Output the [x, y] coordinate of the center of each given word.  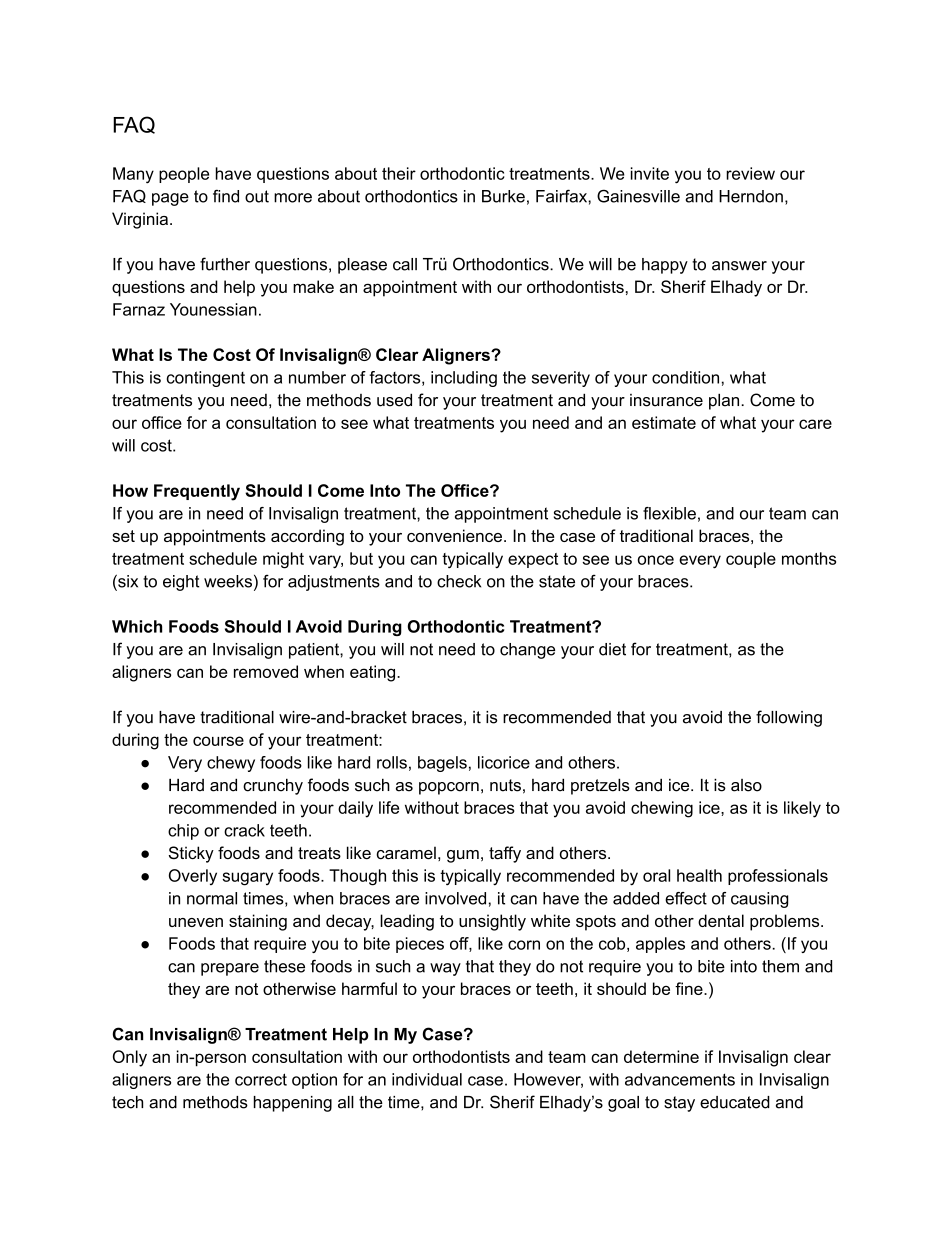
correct [261, 1079]
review [750, 173]
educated [735, 1102]
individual [427, 1079]
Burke [503, 196]
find [226, 196]
